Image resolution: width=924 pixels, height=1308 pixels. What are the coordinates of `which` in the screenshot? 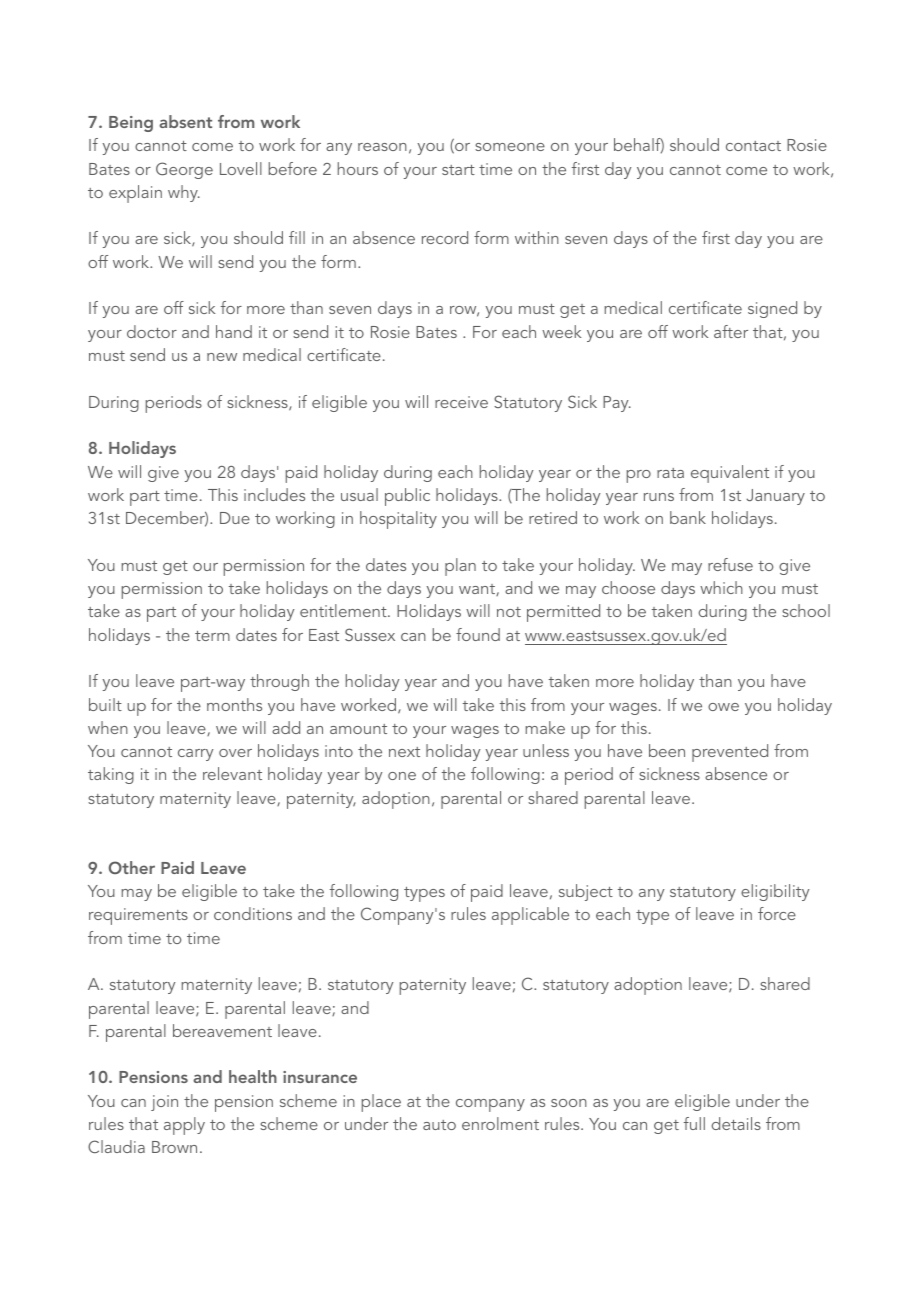 It's located at (721, 587).
